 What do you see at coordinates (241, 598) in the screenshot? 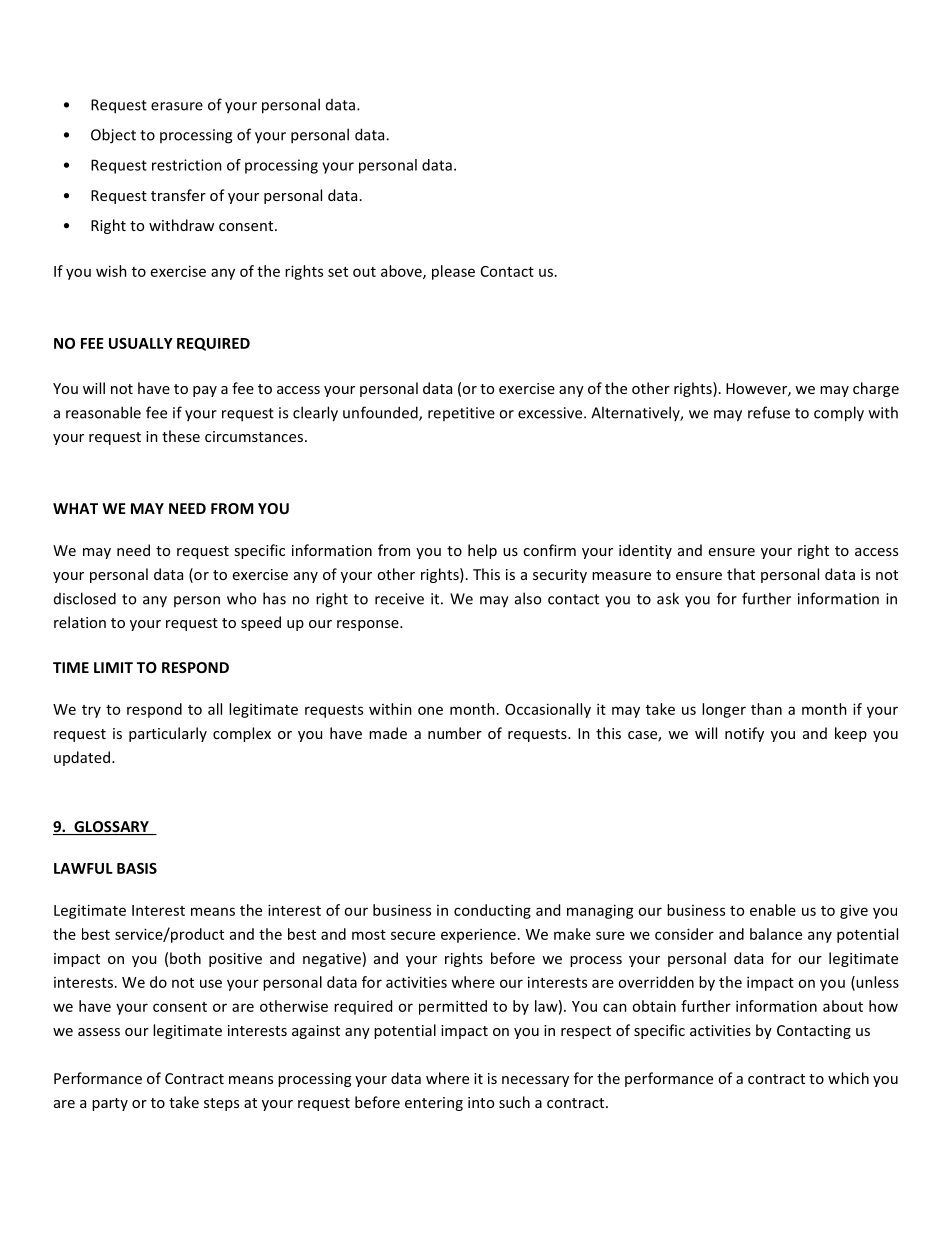
I see `who` at bounding box center [241, 598].
